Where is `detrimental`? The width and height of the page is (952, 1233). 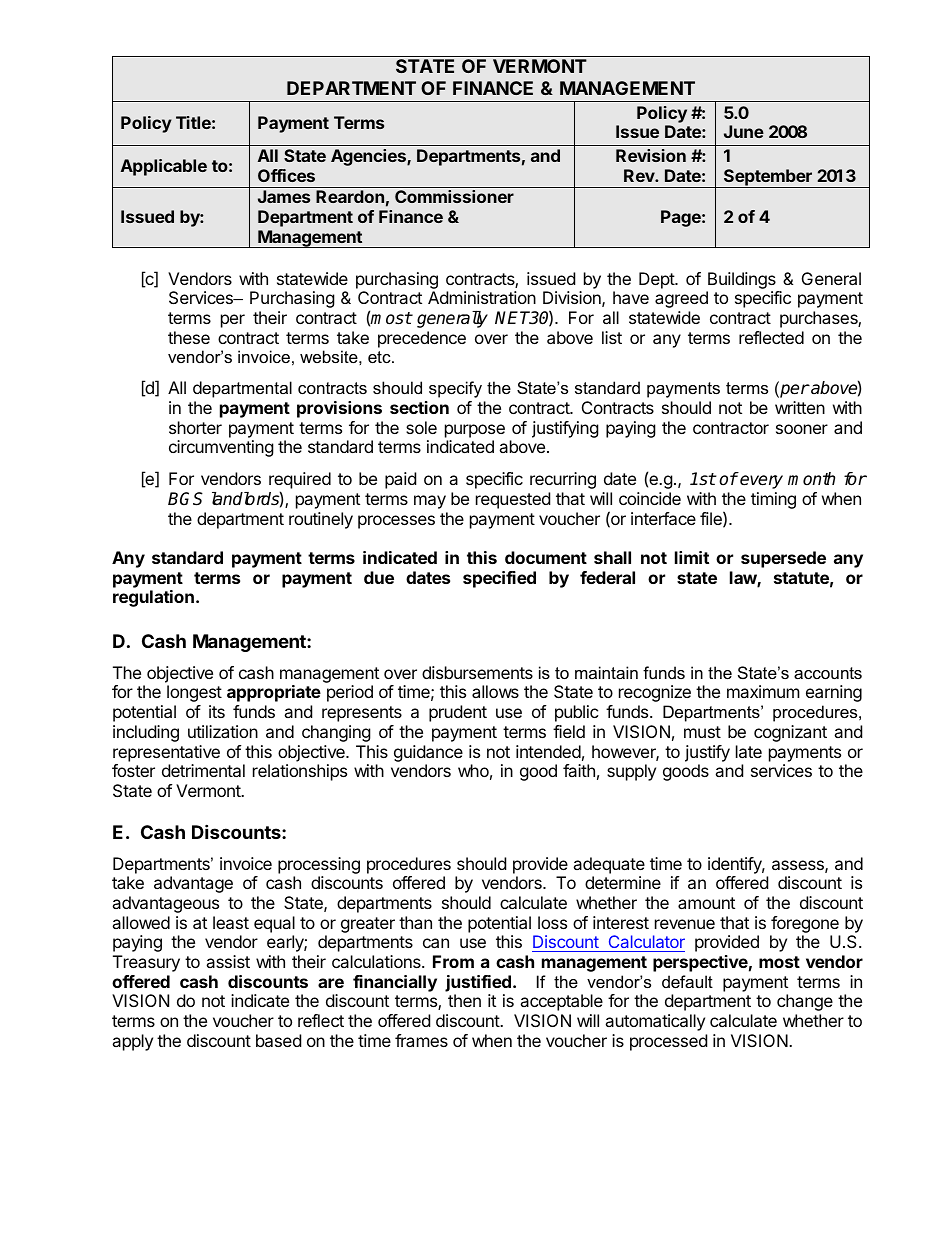 detrimental is located at coordinates (203, 770).
